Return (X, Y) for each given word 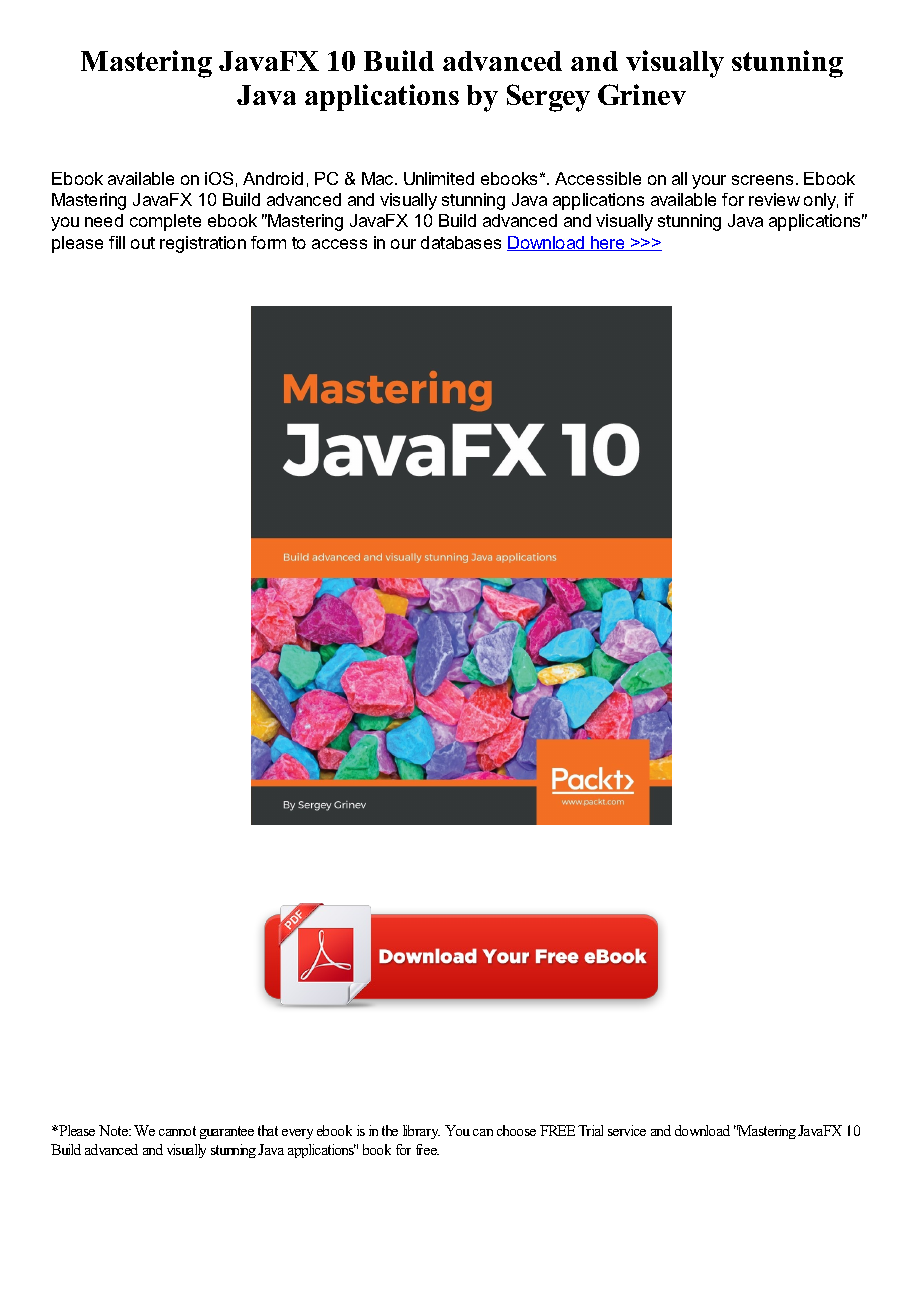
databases (461, 242)
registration (203, 244)
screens (762, 180)
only (821, 201)
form (268, 242)
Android (273, 178)
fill (117, 242)
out (143, 243)
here (608, 243)
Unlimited (439, 178)
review (774, 199)
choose (516, 1130)
